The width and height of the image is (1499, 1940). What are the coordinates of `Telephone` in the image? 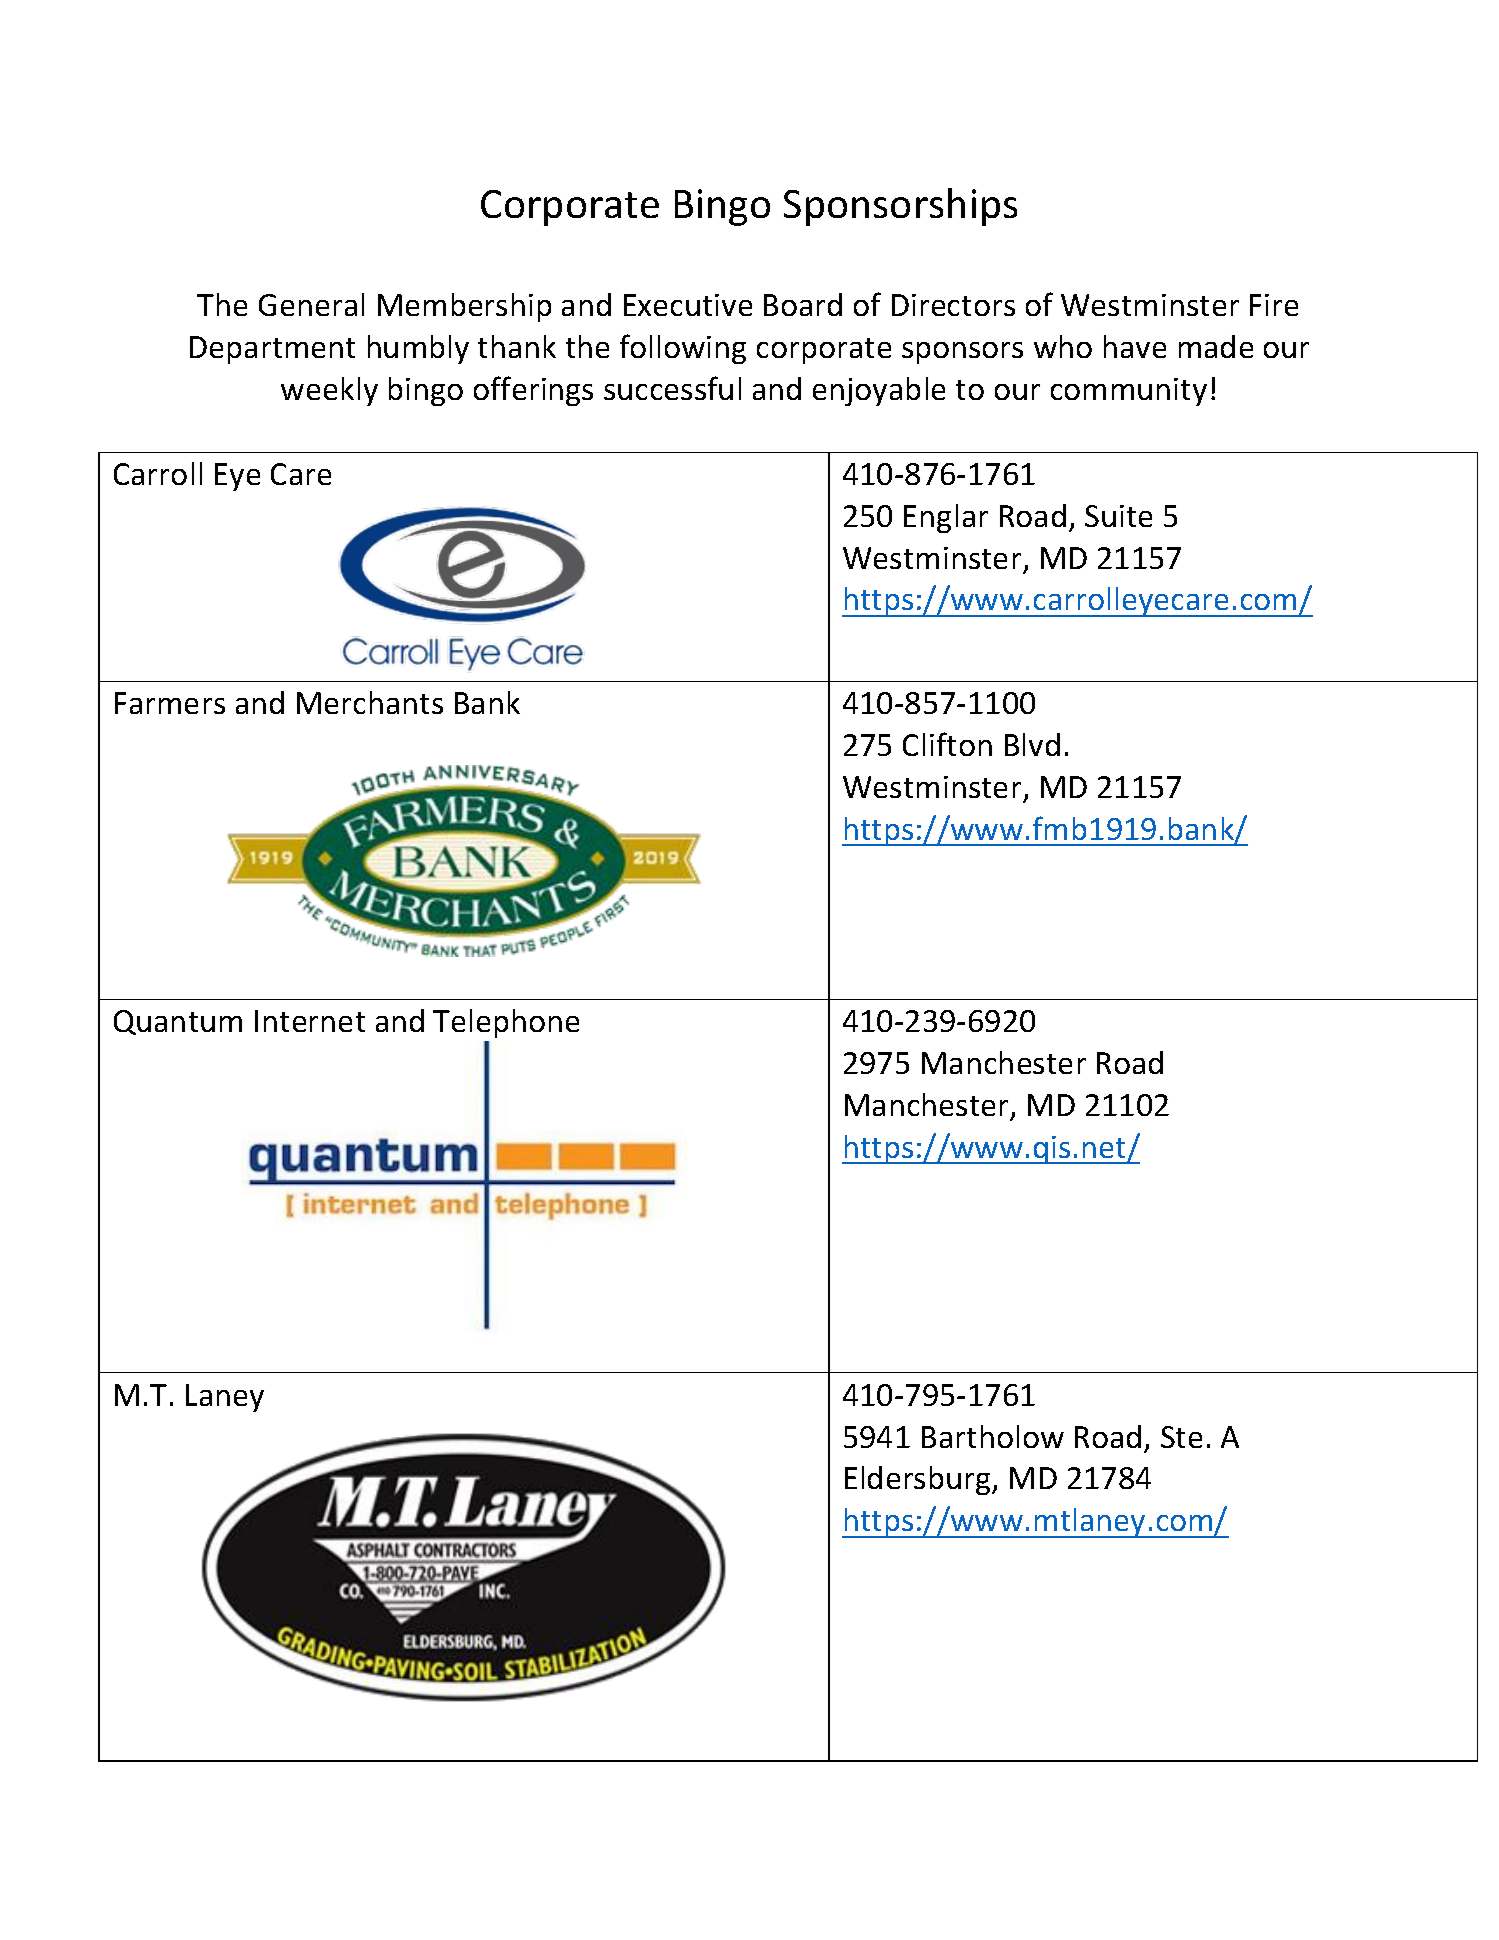 It's located at (506, 1023).
